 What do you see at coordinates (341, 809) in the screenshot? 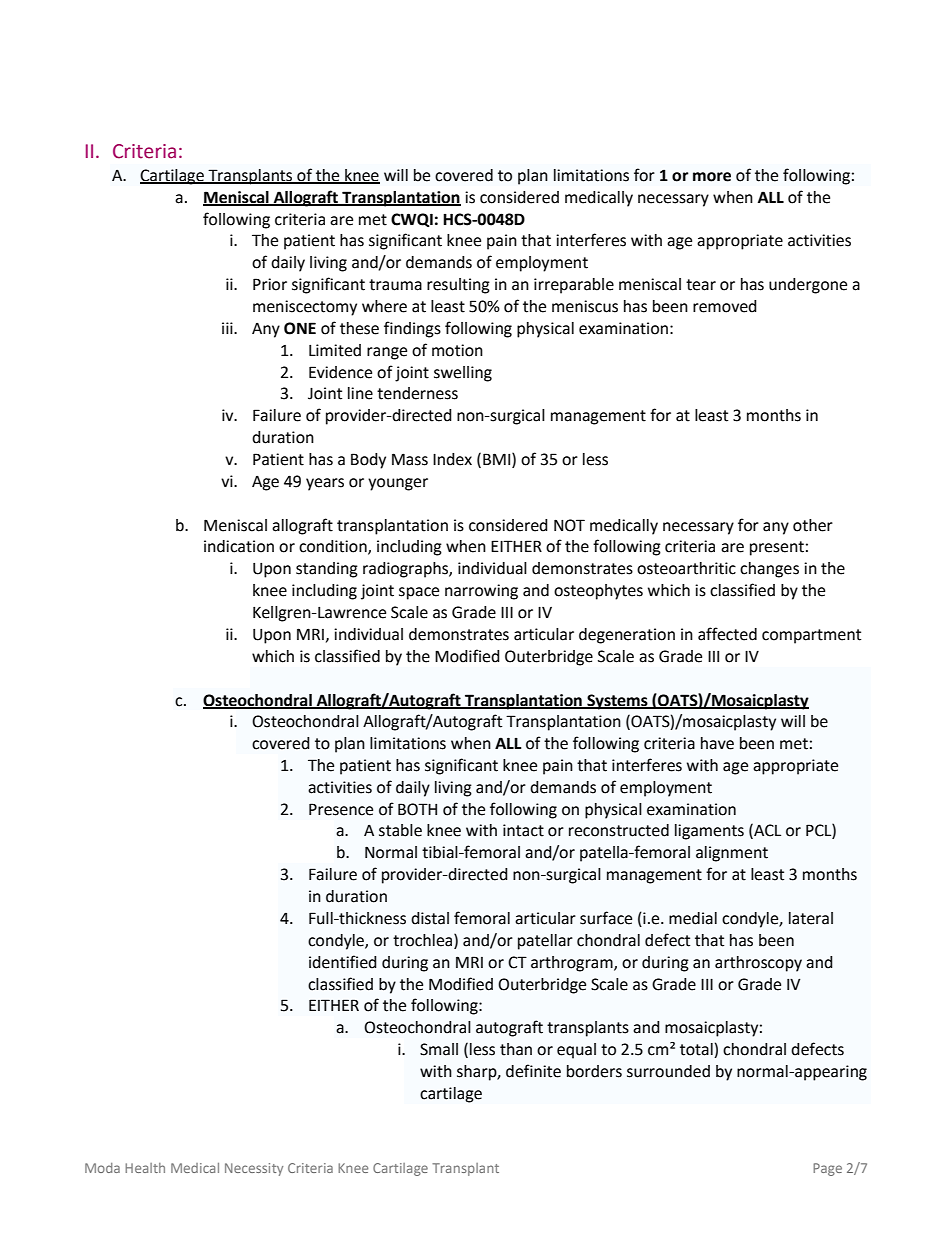
I see `Presence` at bounding box center [341, 809].
